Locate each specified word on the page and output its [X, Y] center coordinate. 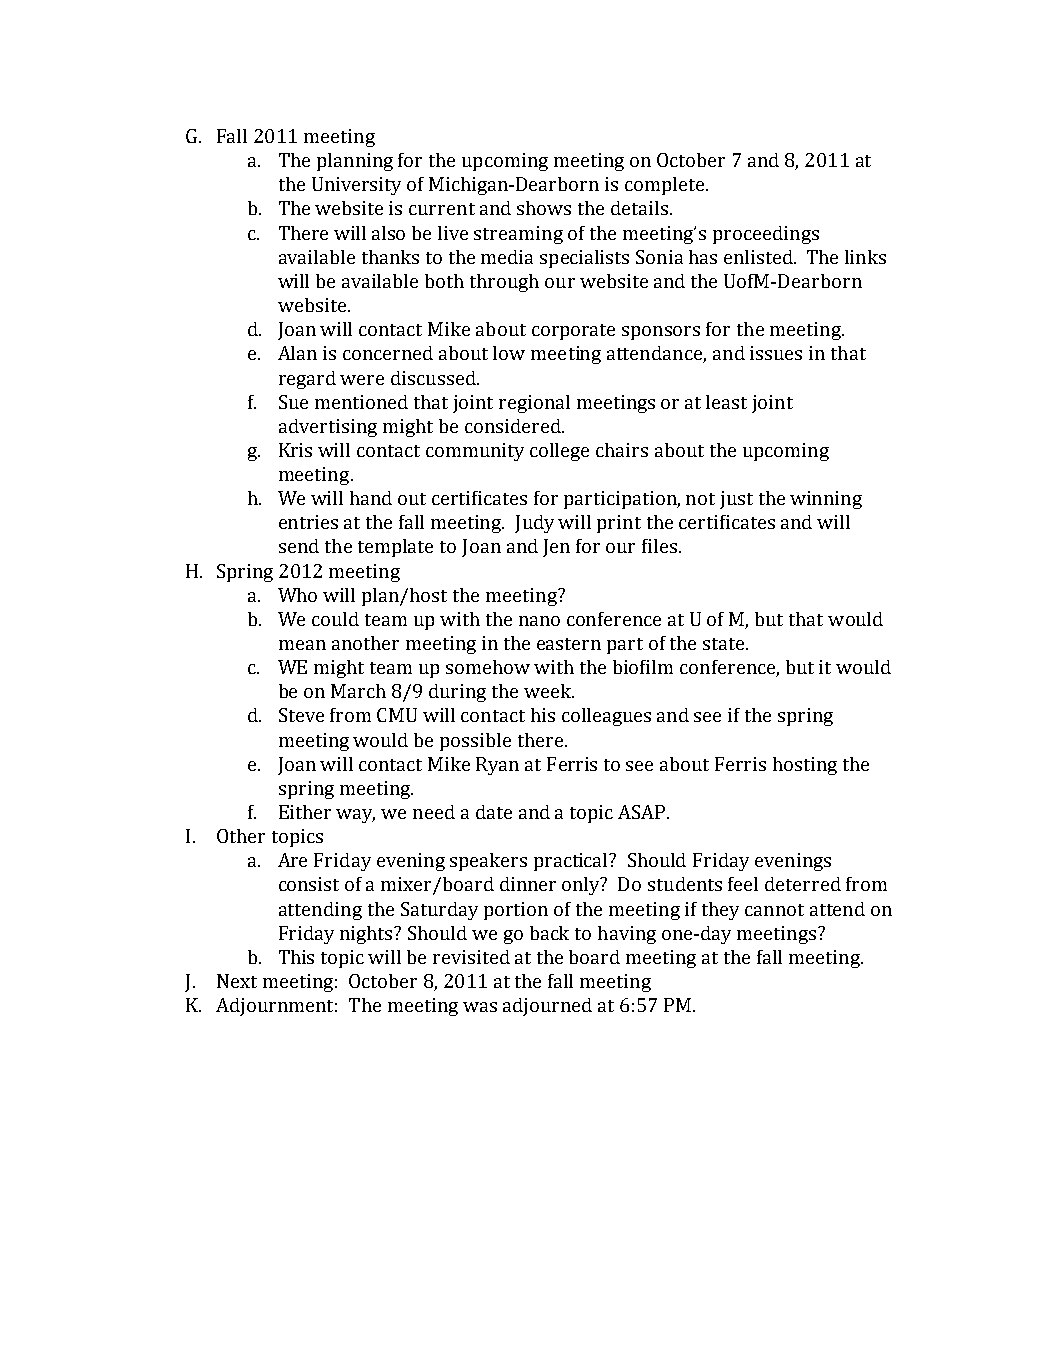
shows [544, 208]
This [296, 957]
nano [539, 621]
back [549, 933]
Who [297, 595]
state [725, 644]
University [356, 186]
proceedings [766, 235]
